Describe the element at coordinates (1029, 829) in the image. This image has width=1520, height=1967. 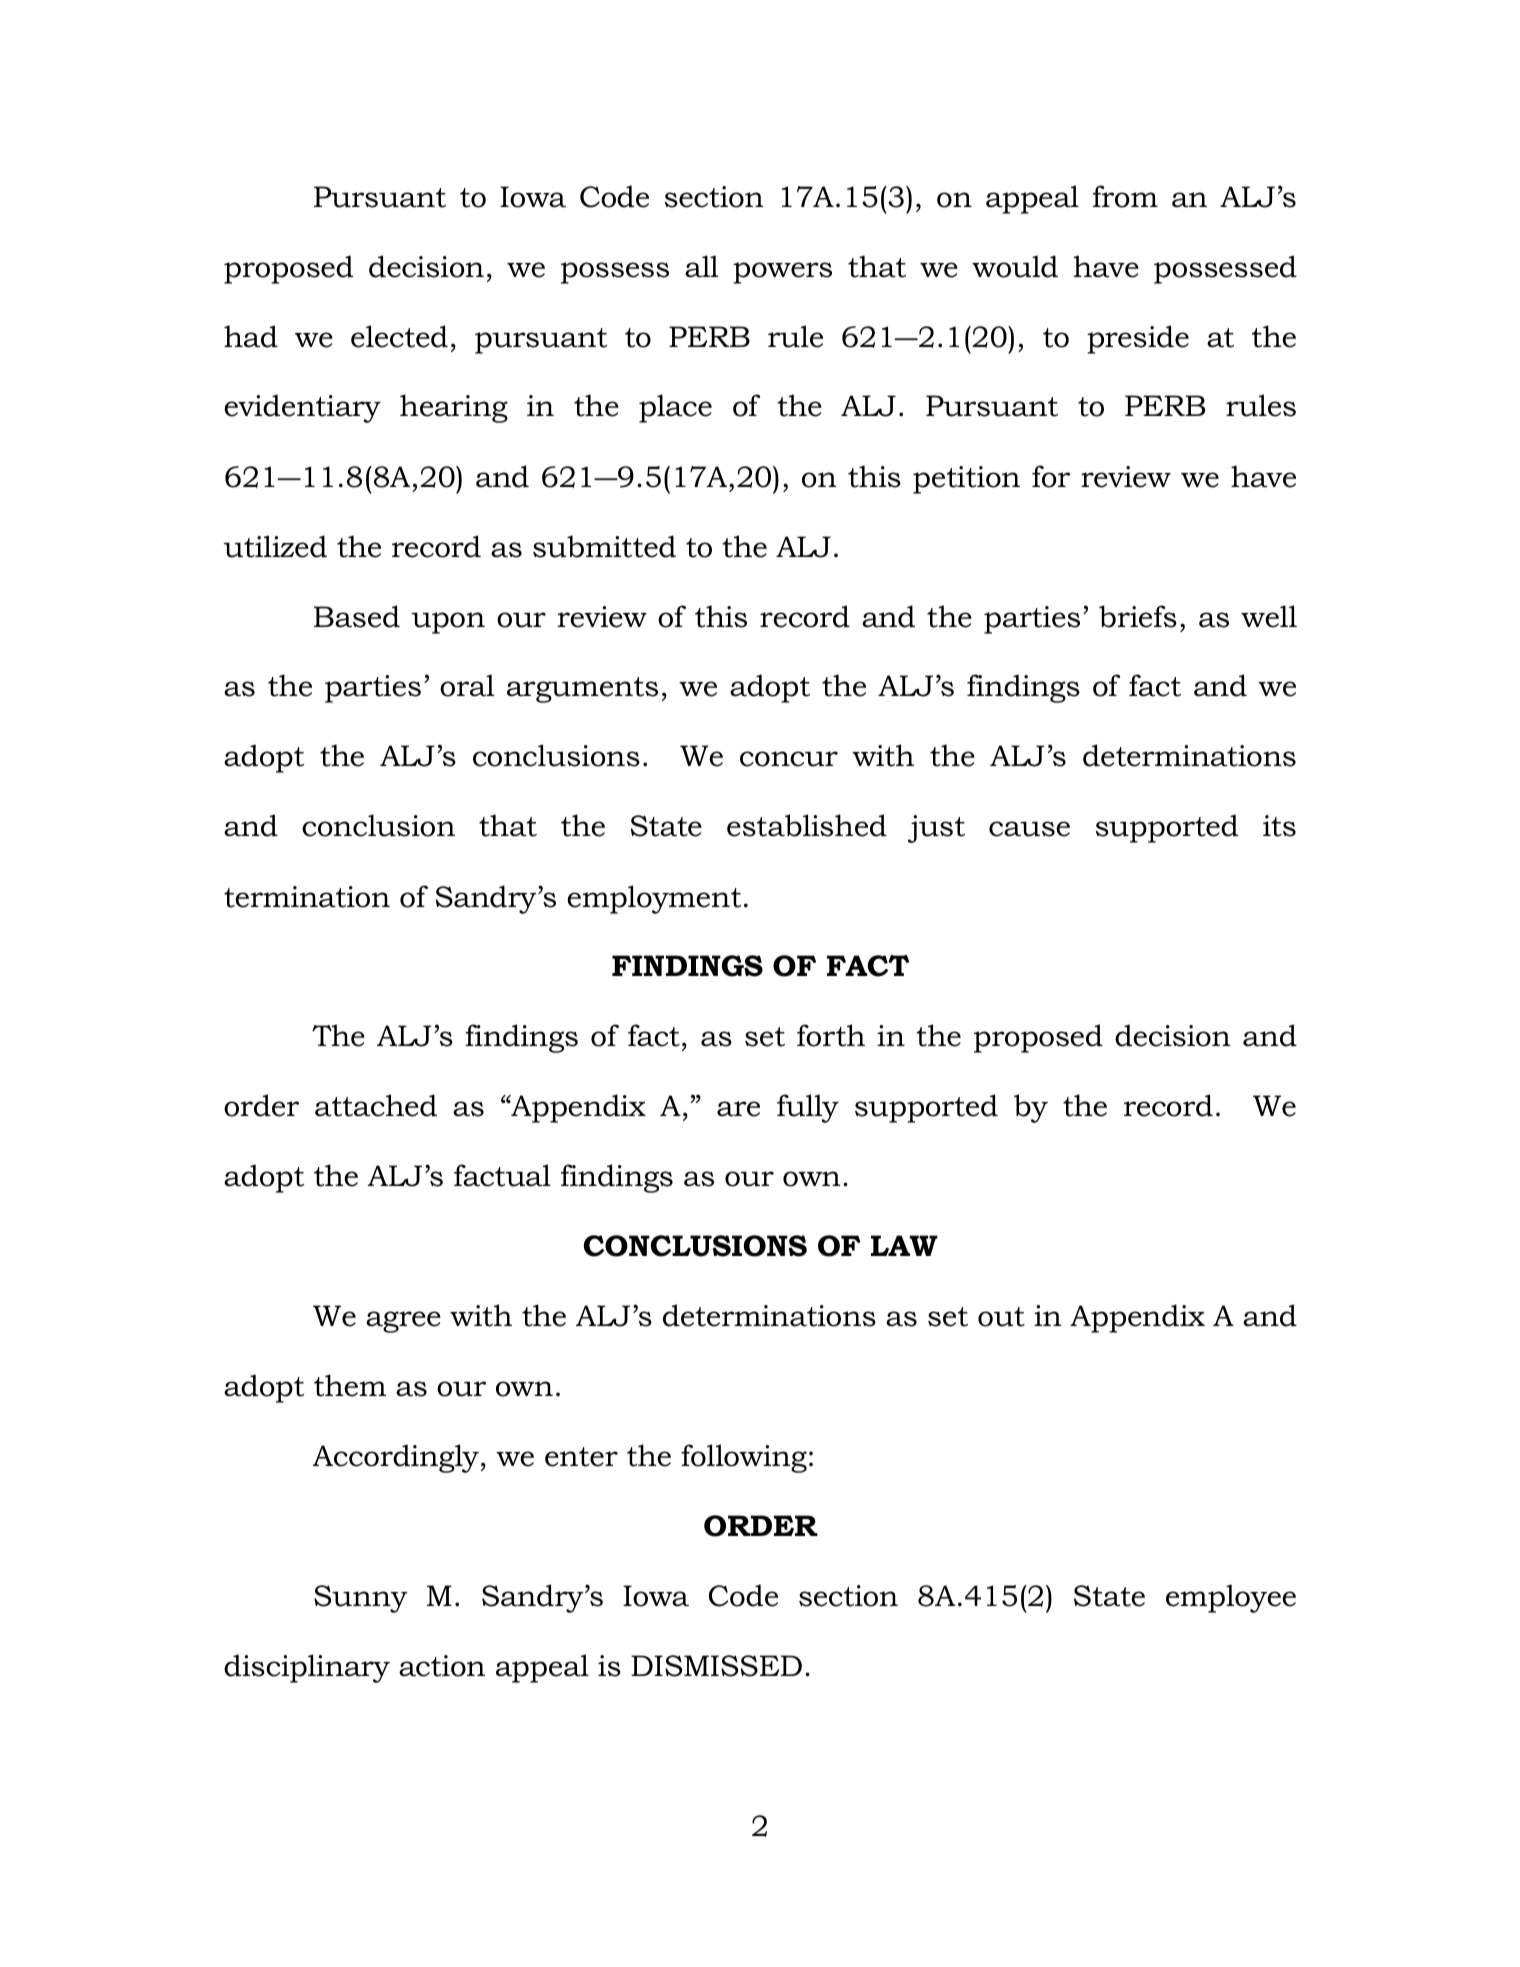
I see `cause` at that location.
